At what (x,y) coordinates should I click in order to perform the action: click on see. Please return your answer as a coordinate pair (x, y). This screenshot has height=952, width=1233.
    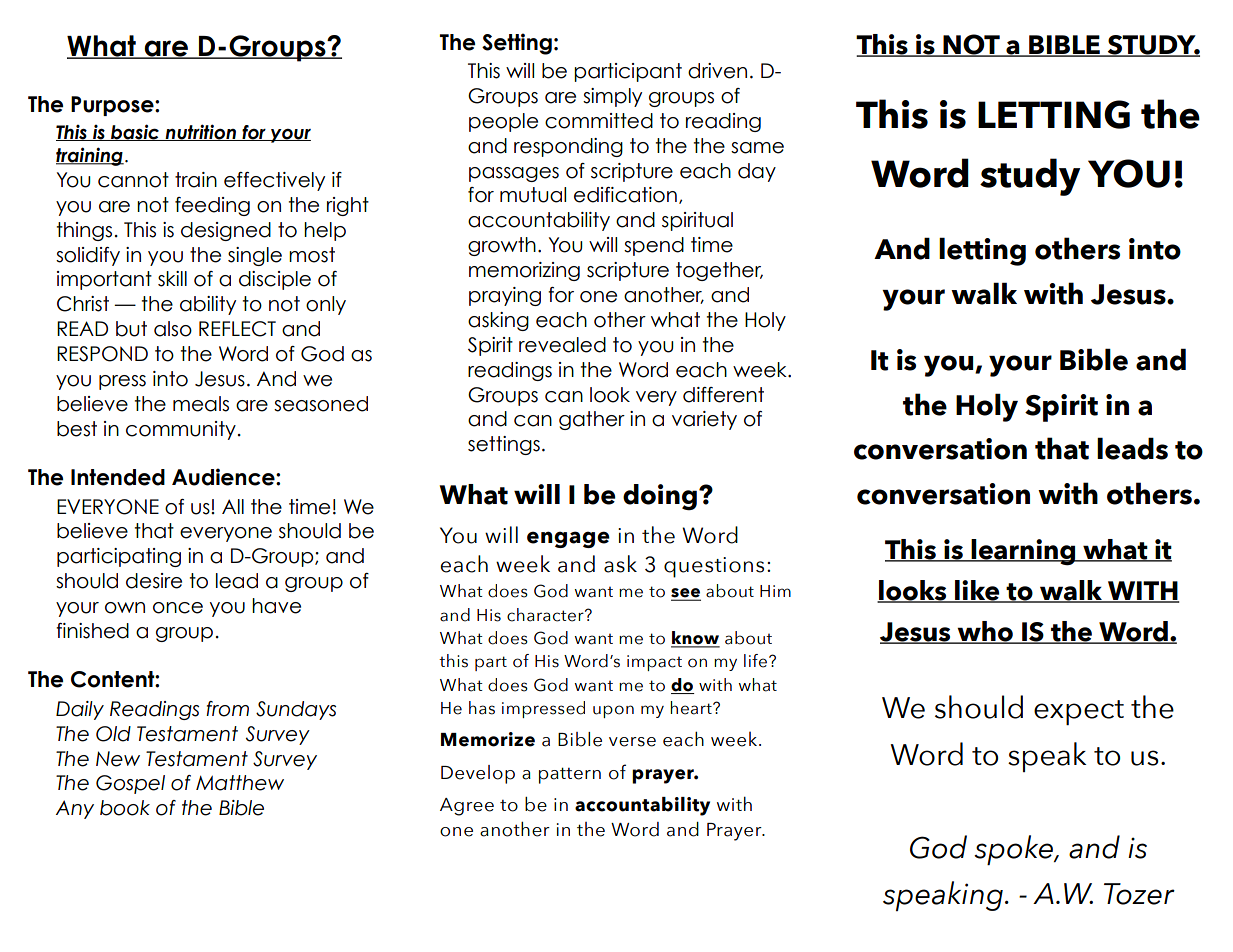
    Looking at the image, I should click on (686, 594).
